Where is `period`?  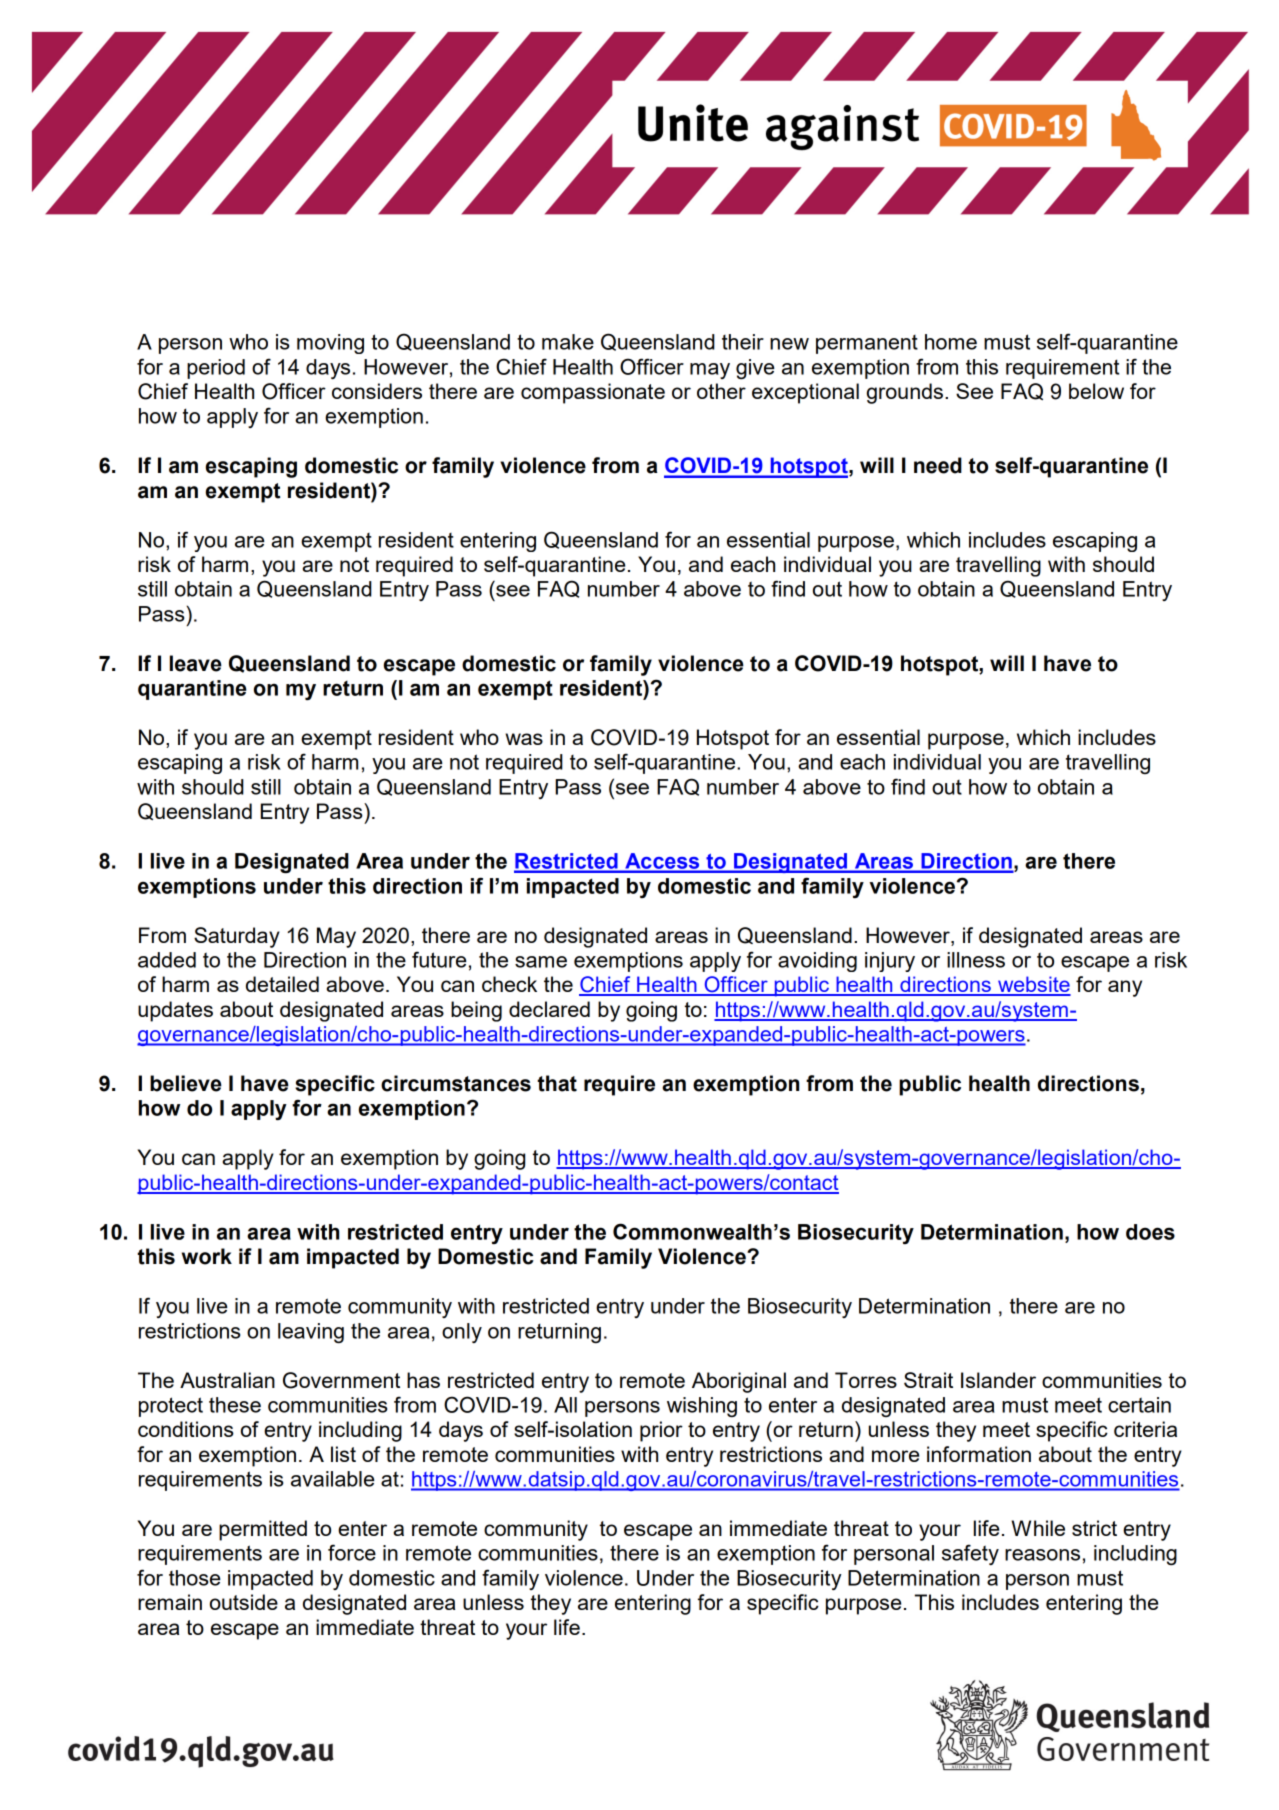
period is located at coordinates (216, 369).
